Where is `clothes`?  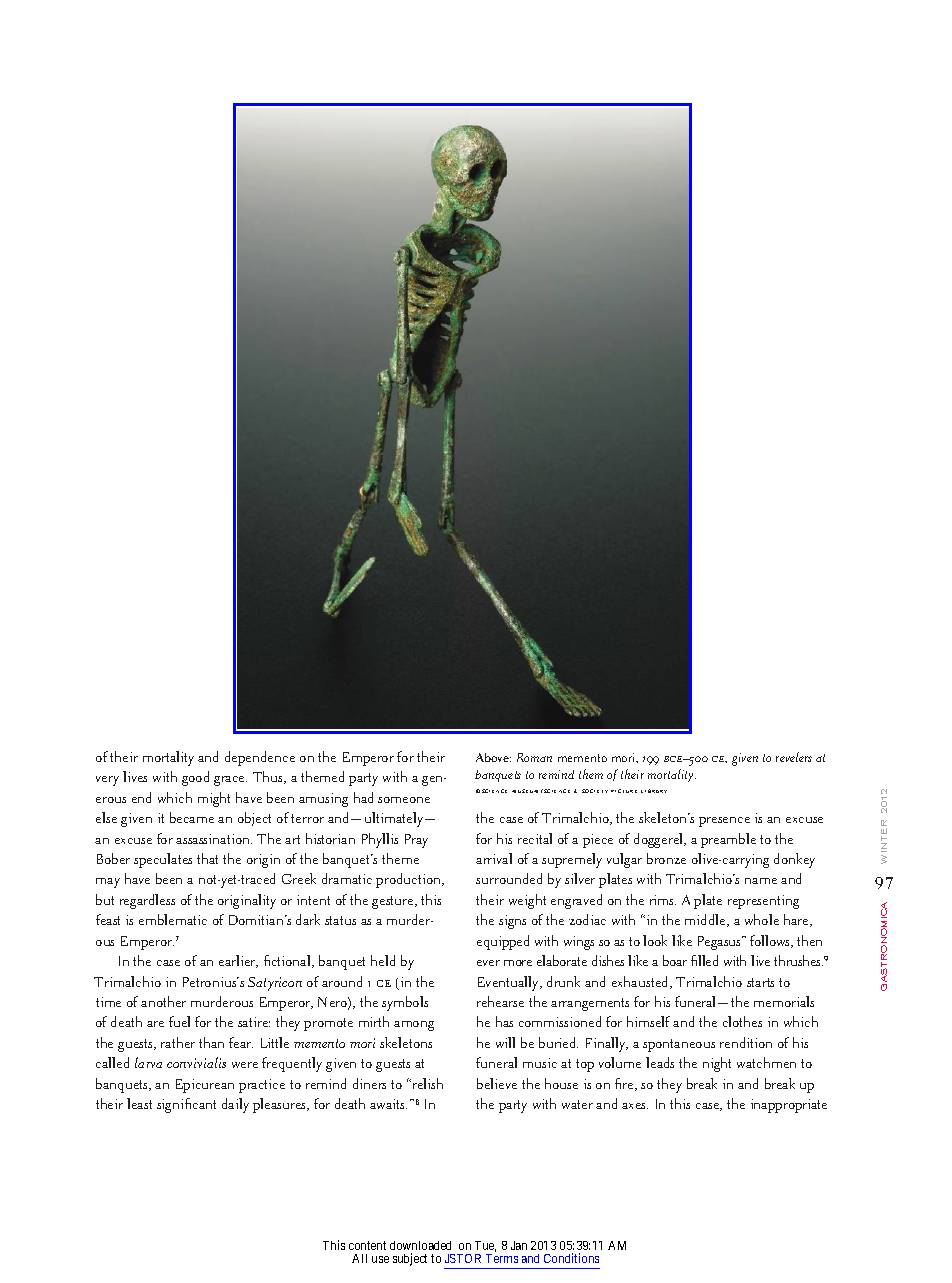 clothes is located at coordinates (742, 1021).
